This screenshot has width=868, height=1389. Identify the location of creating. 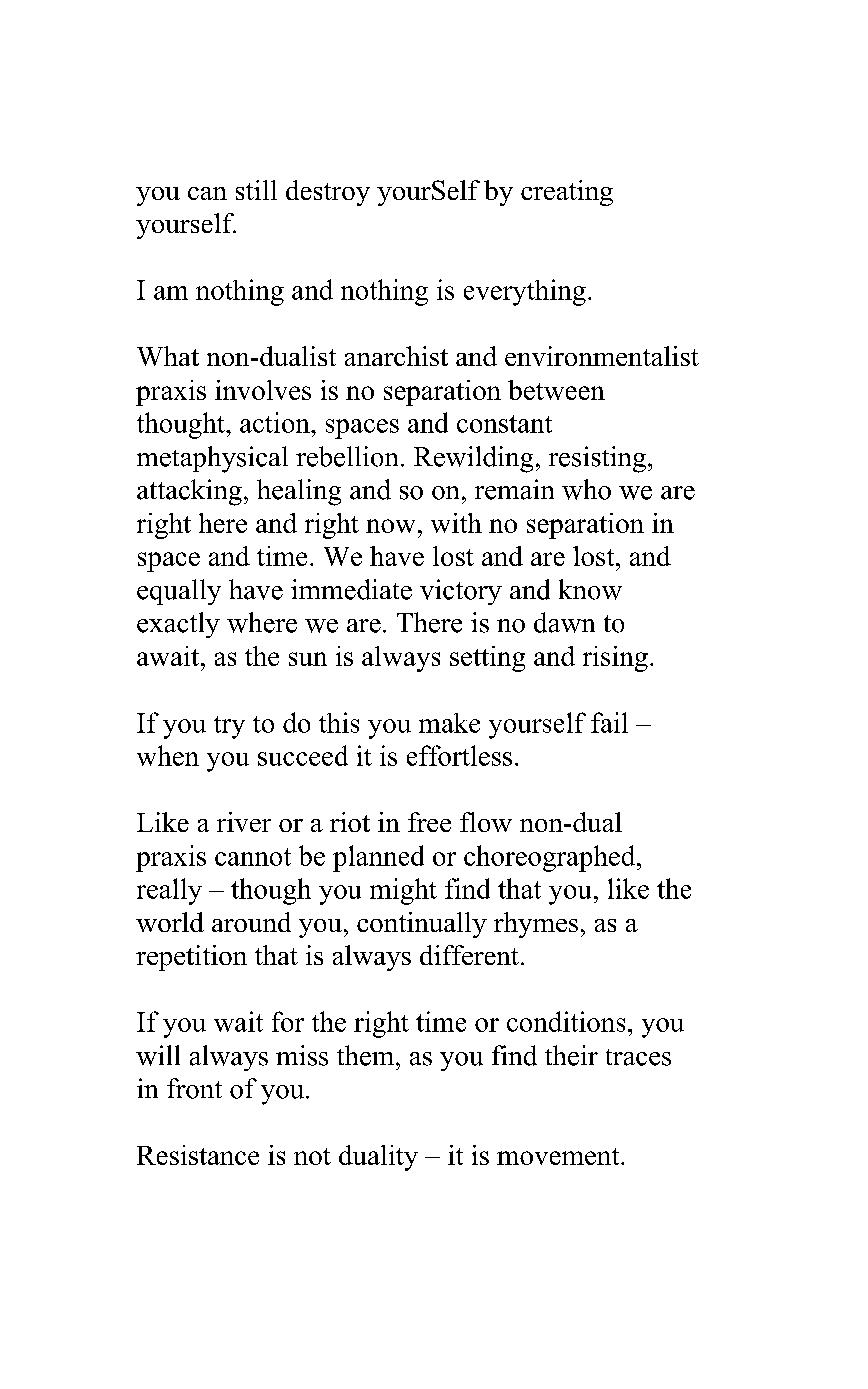
(567, 193).
